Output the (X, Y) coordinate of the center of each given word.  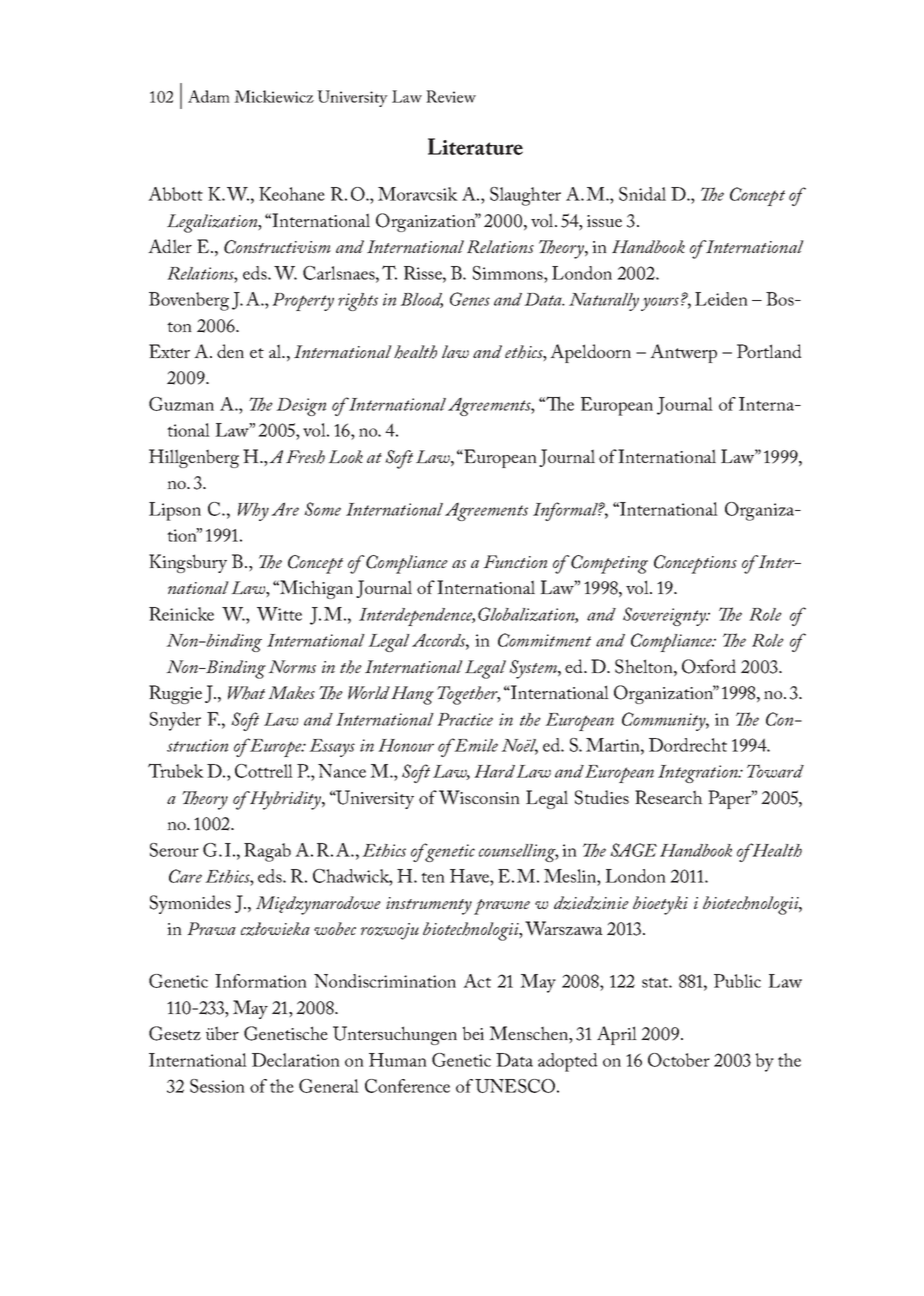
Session (217, 1086)
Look (345, 457)
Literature (475, 146)
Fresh (305, 457)
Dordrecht (688, 745)
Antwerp (683, 353)
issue (604, 221)
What (246, 693)
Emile (475, 745)
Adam (209, 96)
